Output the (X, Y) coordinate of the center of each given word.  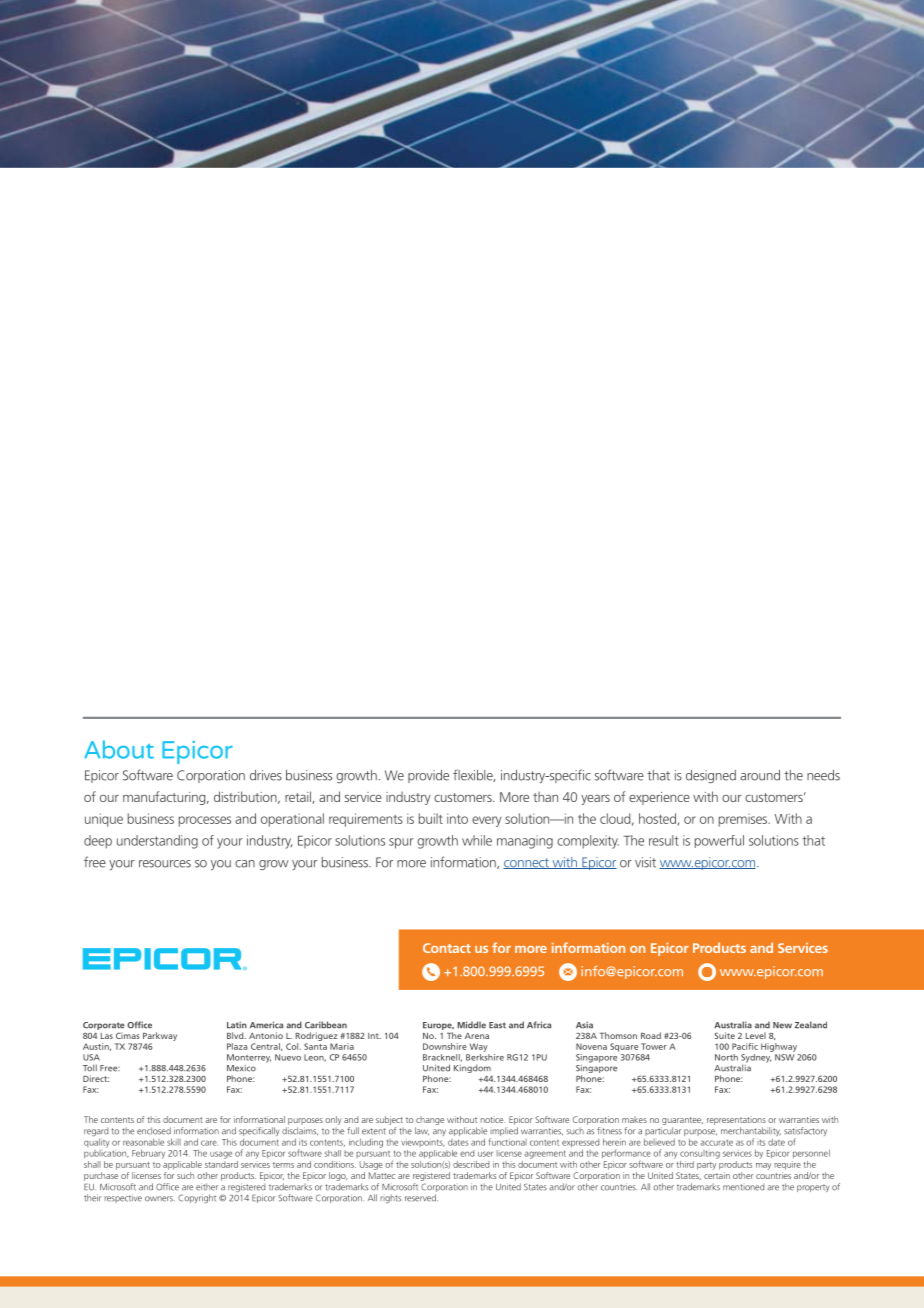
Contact (447, 948)
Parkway (159, 1038)
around (760, 775)
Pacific (745, 1046)
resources (165, 864)
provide (428, 776)
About (119, 749)
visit (645, 862)
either (207, 1187)
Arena (477, 1036)
